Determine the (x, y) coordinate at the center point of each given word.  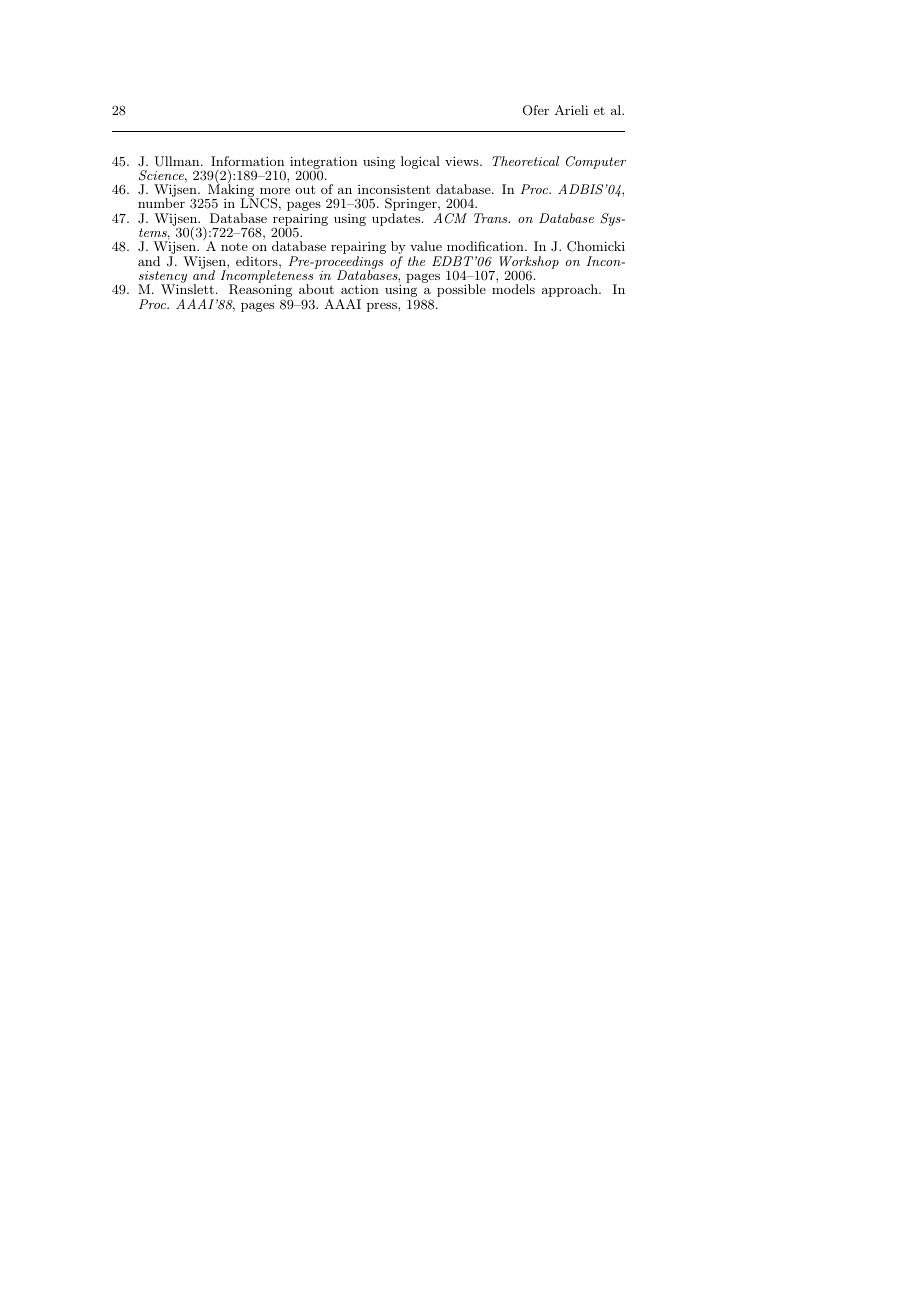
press (383, 307)
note (234, 247)
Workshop (529, 263)
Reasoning (260, 292)
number (161, 203)
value (426, 246)
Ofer (536, 110)
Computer (596, 162)
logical (420, 162)
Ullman (178, 161)
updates (397, 219)
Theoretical (525, 161)
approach (571, 290)
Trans (492, 218)
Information (247, 161)
